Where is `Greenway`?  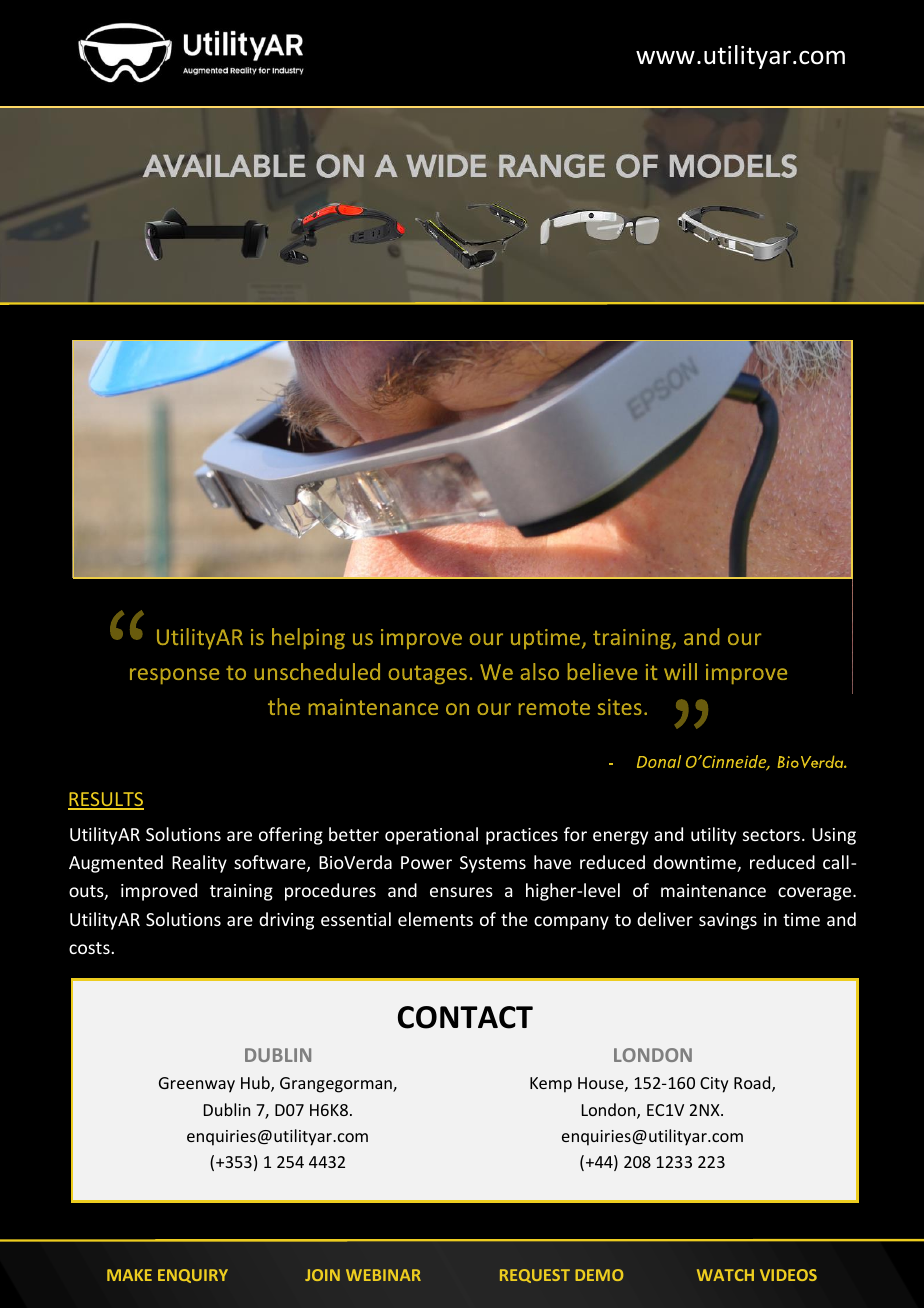
Greenway is located at coordinates (197, 1085).
